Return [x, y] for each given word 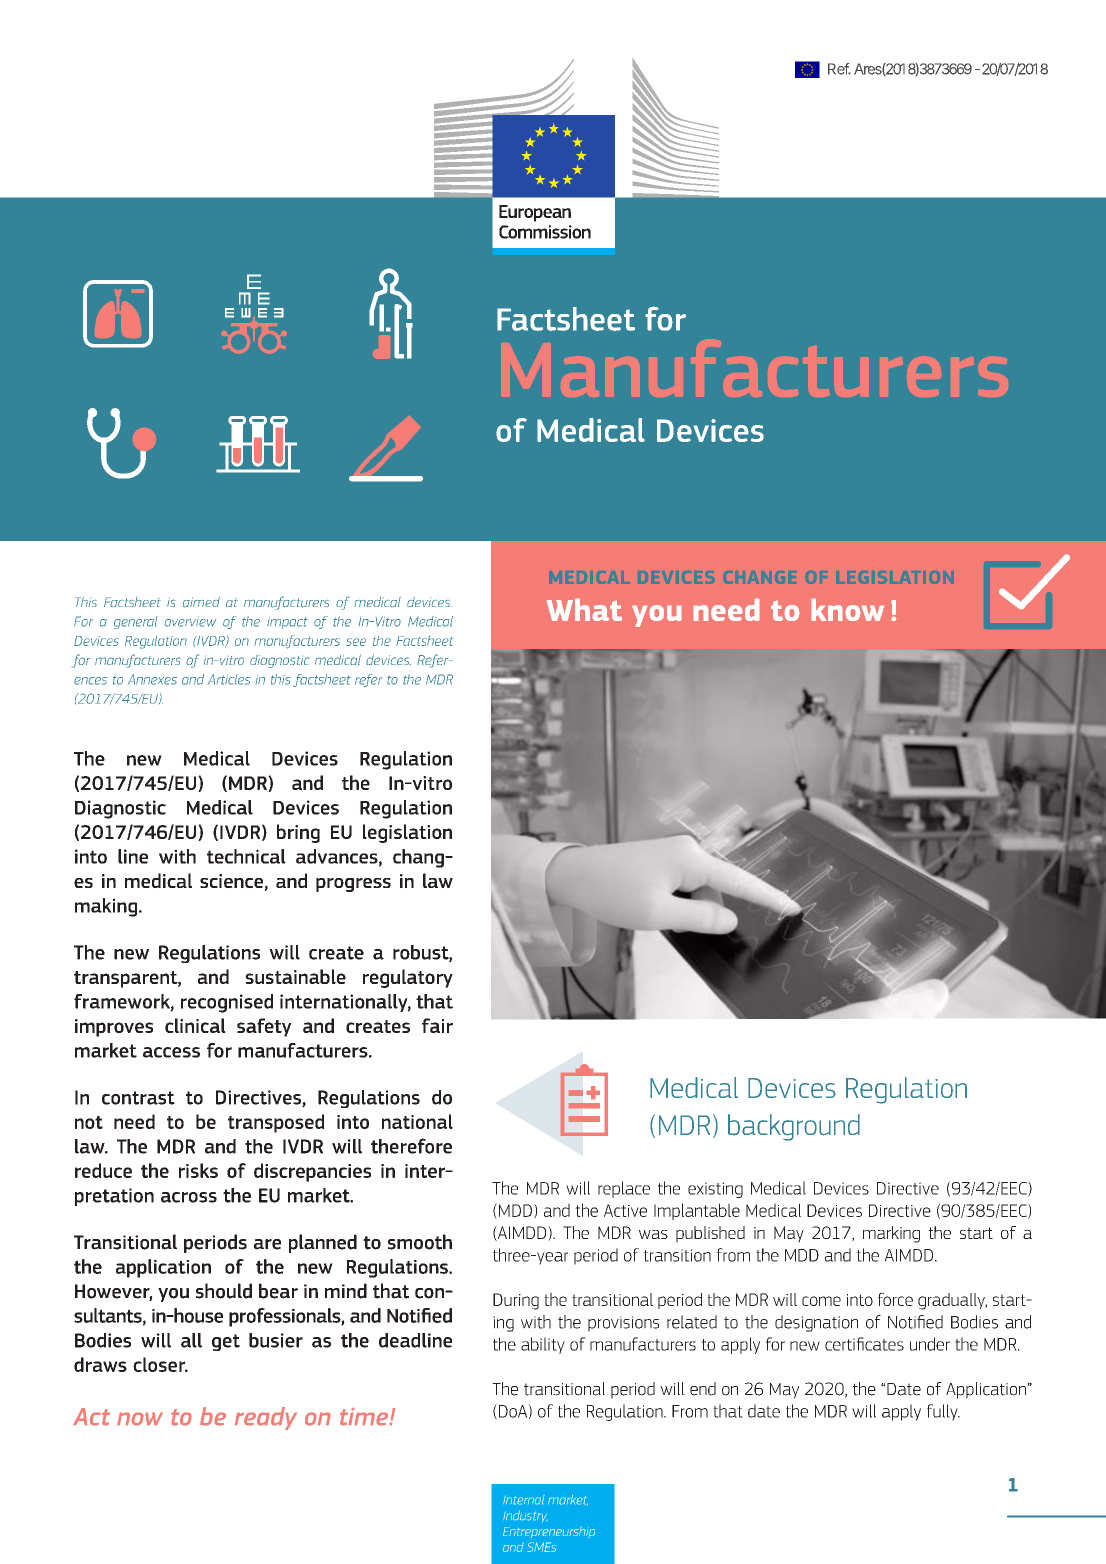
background [794, 1127]
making [107, 907]
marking [891, 1234]
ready [266, 1418]
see [356, 642]
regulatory [408, 978]
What [584, 610]
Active [625, 1210]
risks [198, 1170]
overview [190, 621]
